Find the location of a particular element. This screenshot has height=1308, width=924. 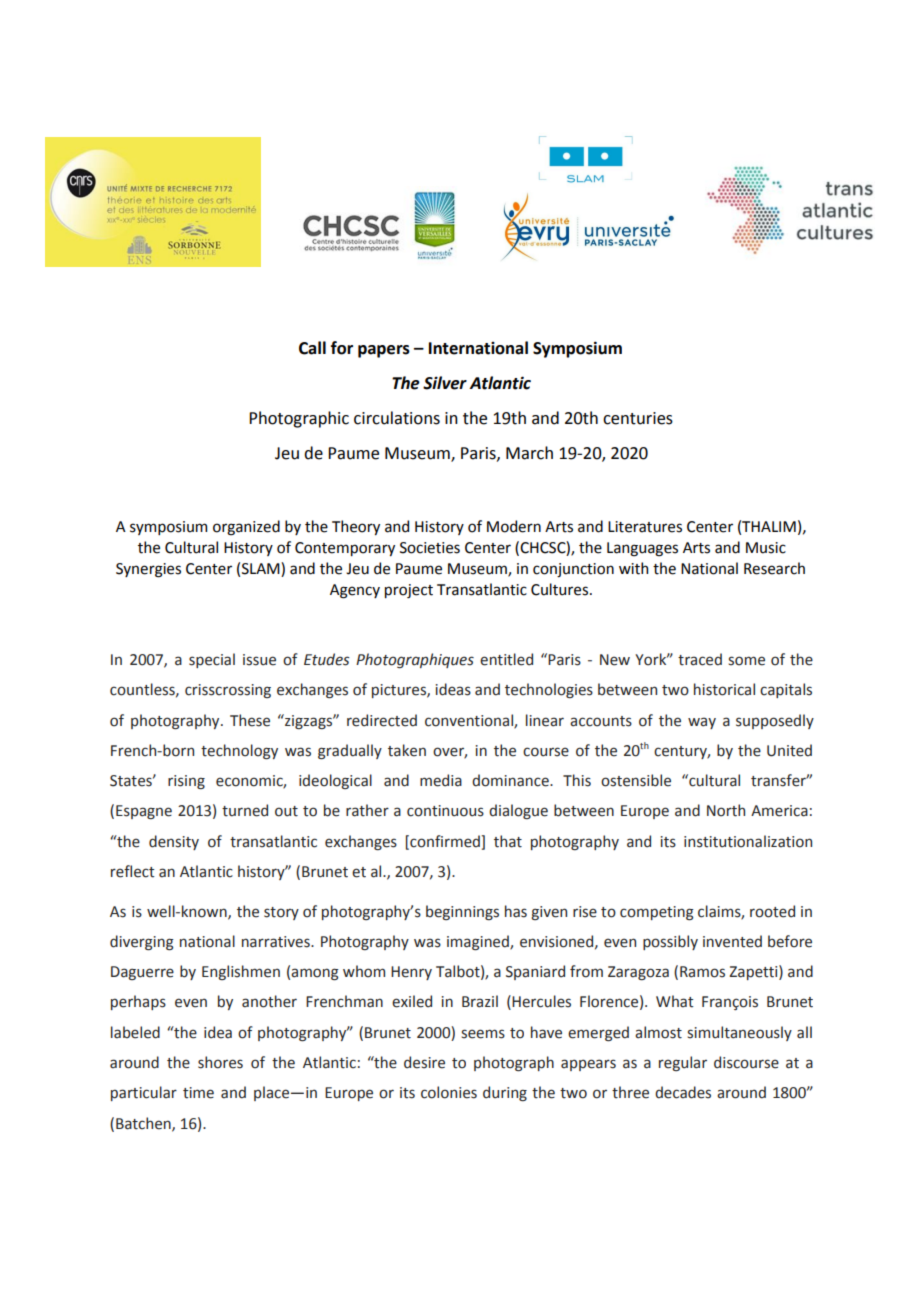

Call is located at coordinates (312, 348).
